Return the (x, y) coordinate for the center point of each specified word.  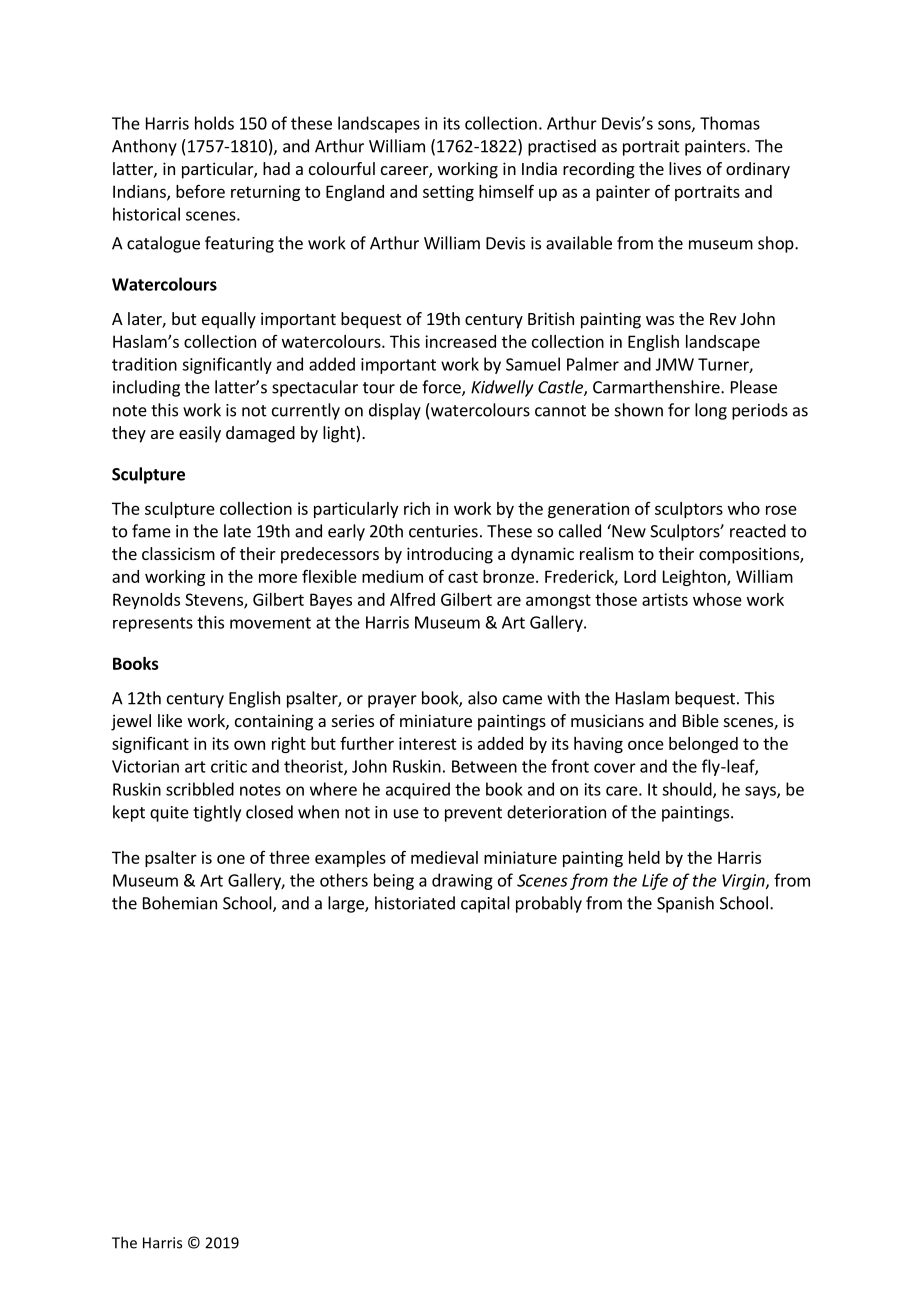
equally (229, 320)
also (482, 698)
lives (685, 168)
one (231, 859)
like (170, 720)
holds (214, 123)
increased (460, 341)
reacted (758, 531)
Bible (701, 720)
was (660, 320)
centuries (443, 531)
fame (151, 531)
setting (448, 193)
